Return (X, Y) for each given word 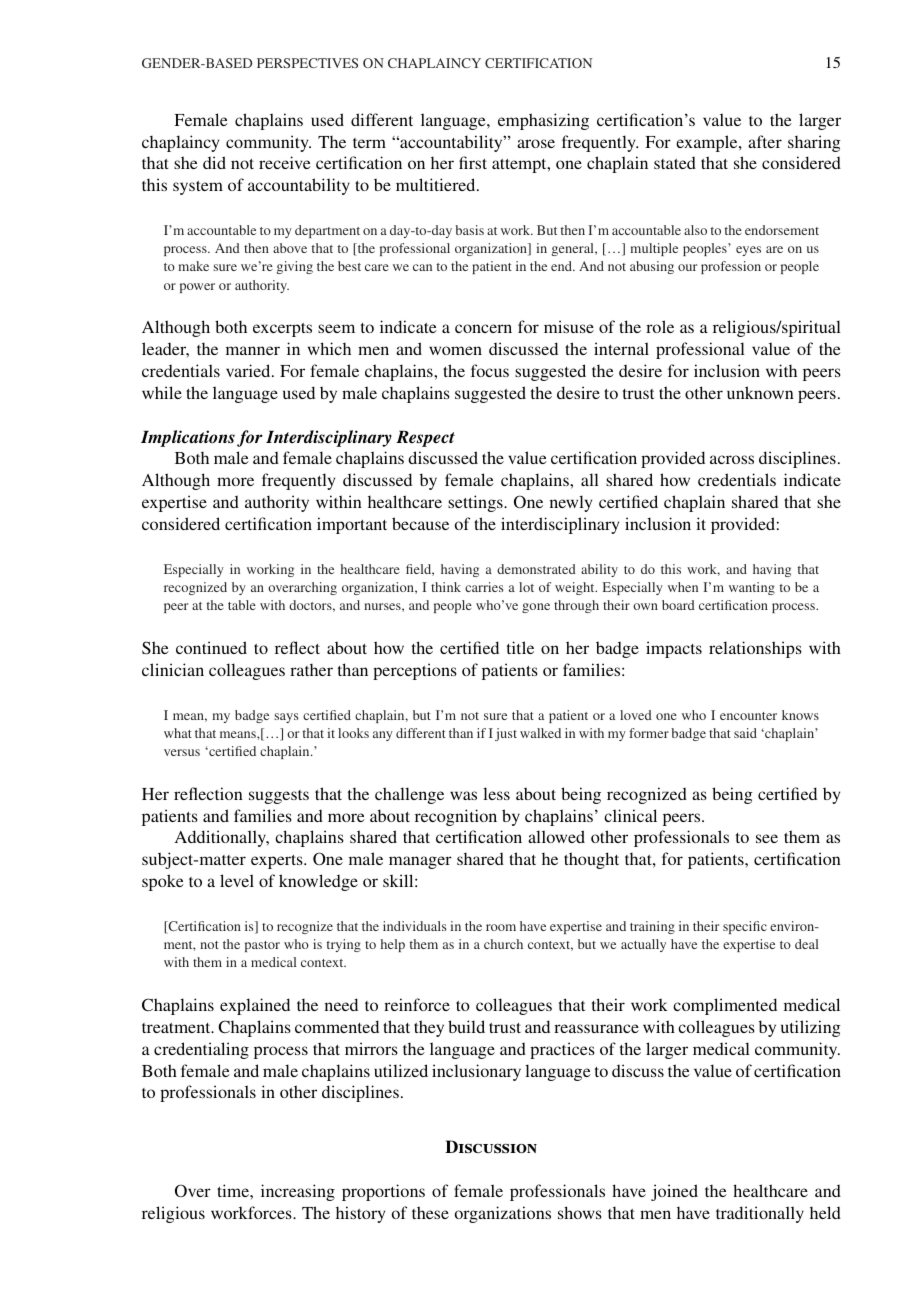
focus (490, 370)
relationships (755, 649)
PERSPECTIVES (307, 63)
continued (211, 647)
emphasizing (543, 121)
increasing (298, 1192)
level (237, 880)
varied (249, 370)
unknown (760, 392)
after (765, 141)
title (520, 647)
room (501, 927)
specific (745, 927)
